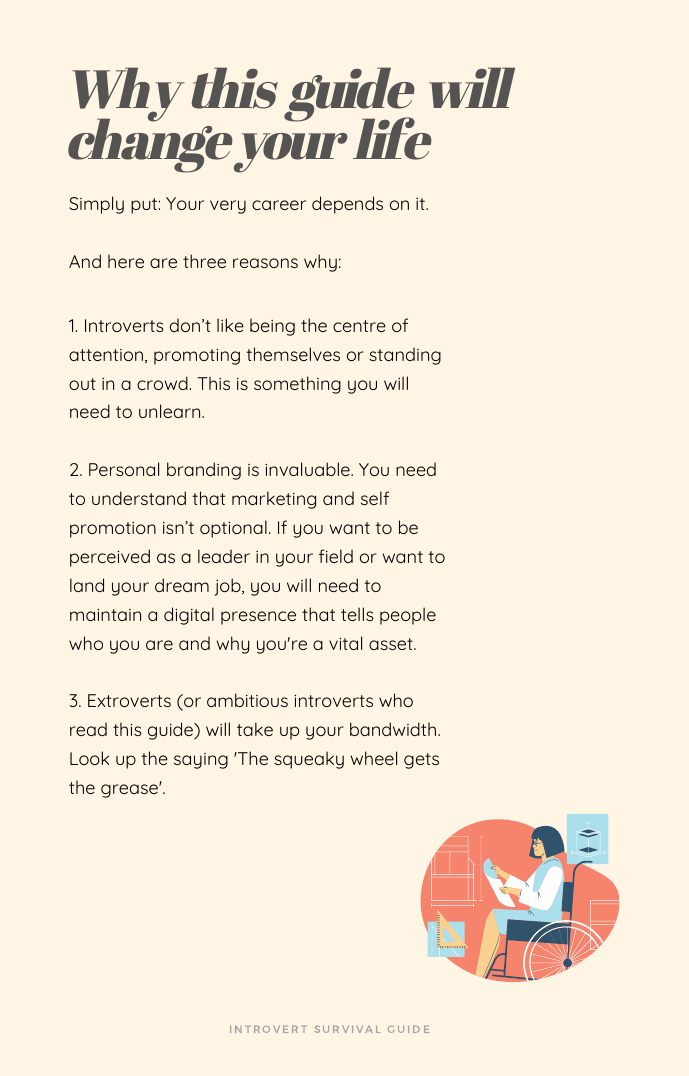  I want to click on centre, so click(359, 326).
